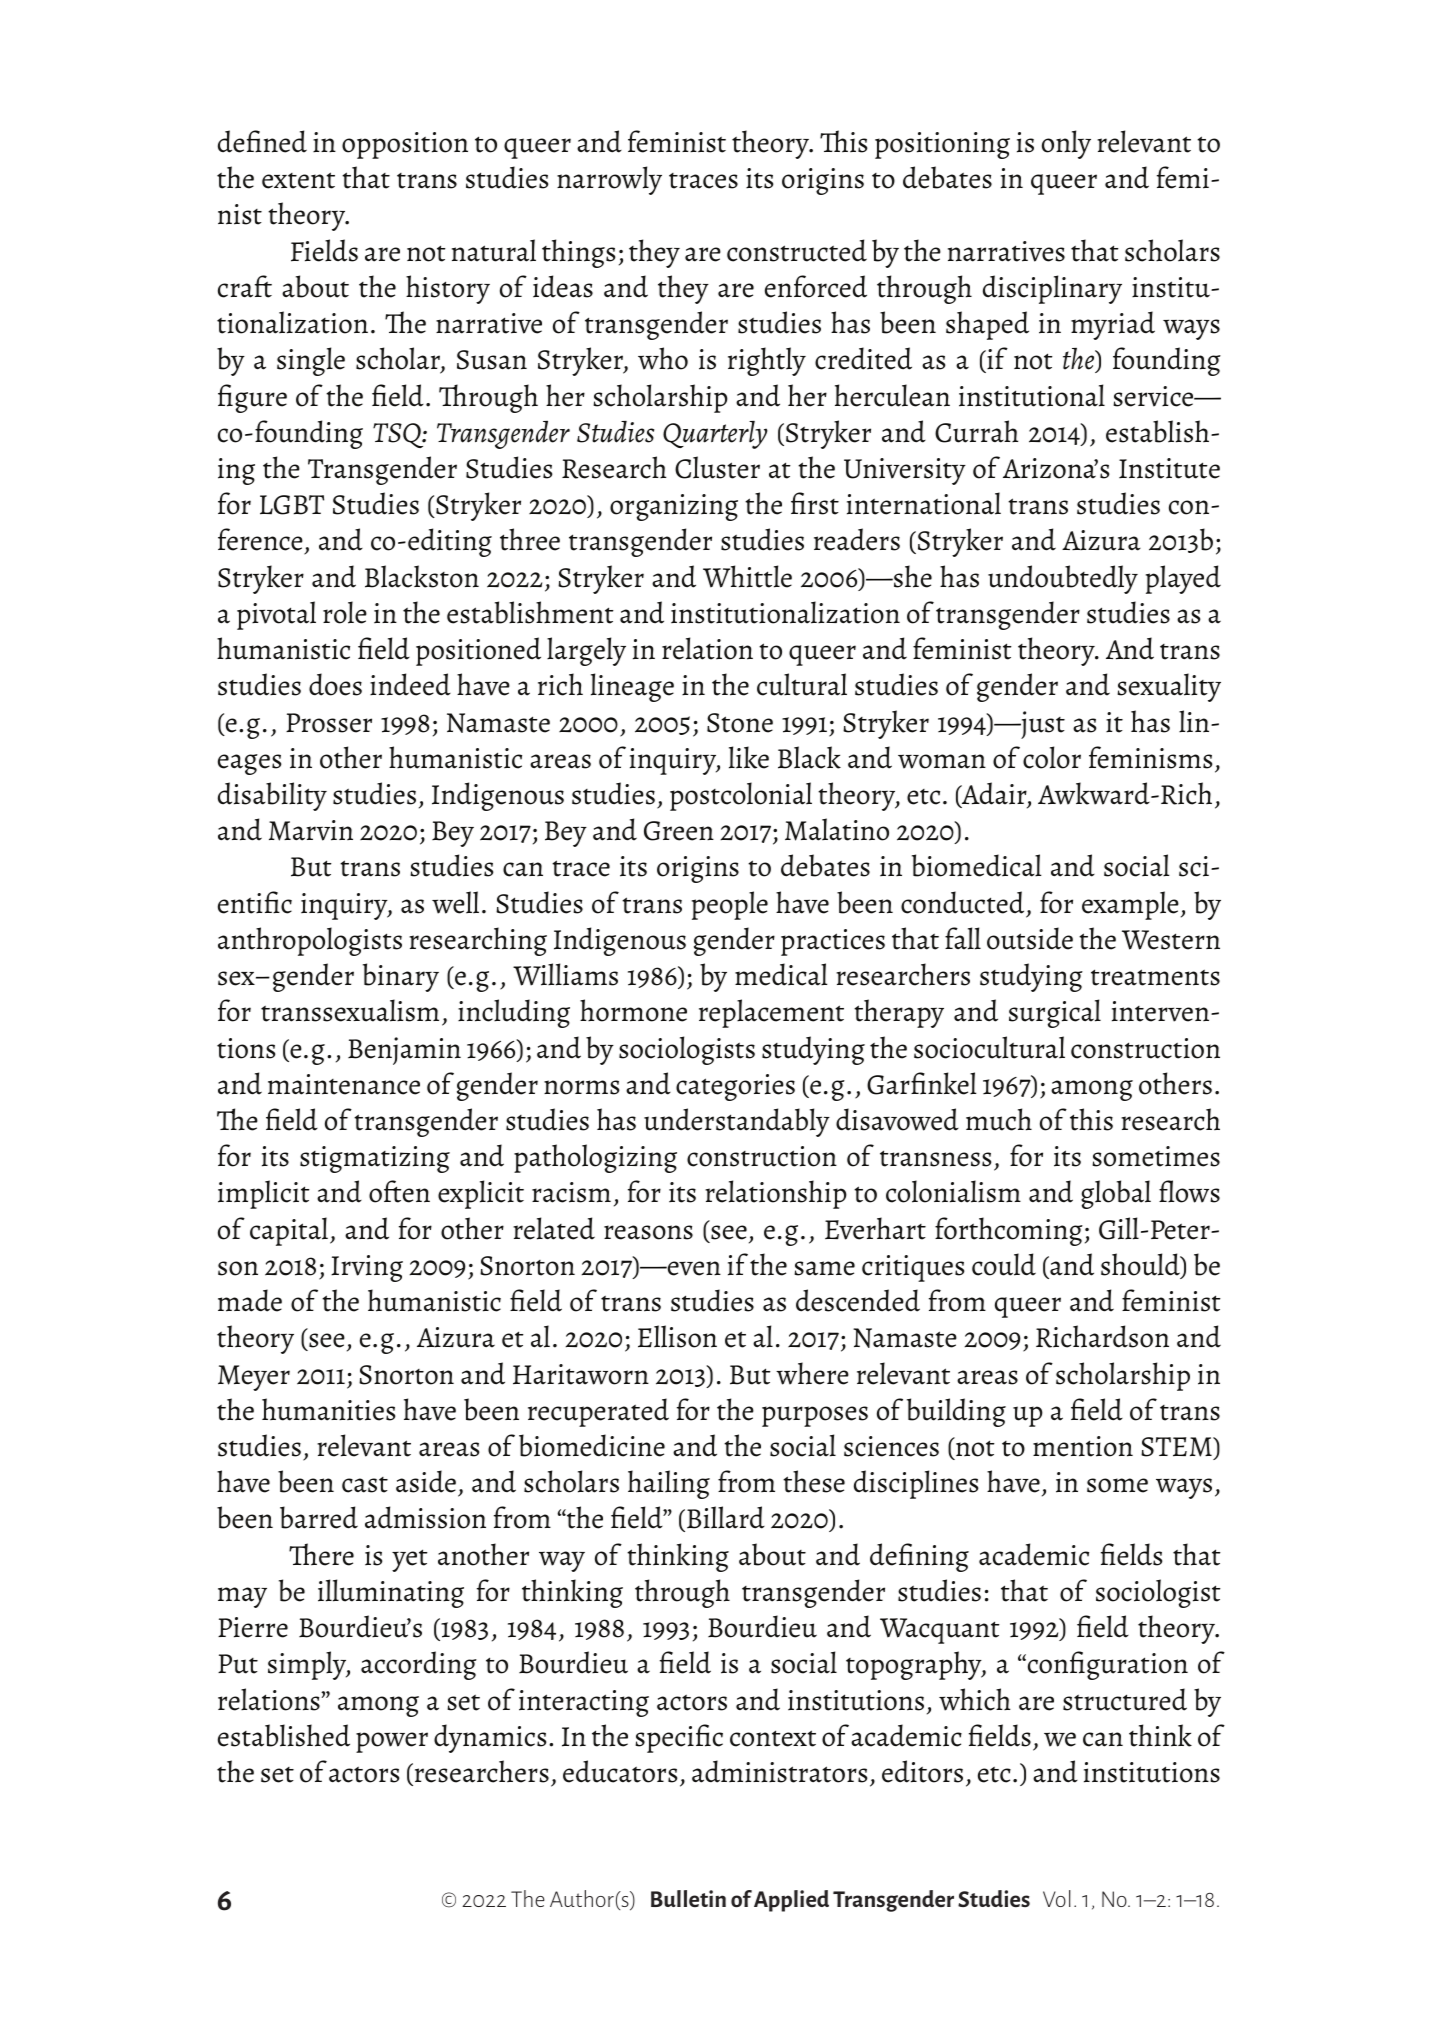 The width and height of the document is (1438, 2033). Describe the element at coordinates (1066, 144) in the document. I see `only` at that location.
